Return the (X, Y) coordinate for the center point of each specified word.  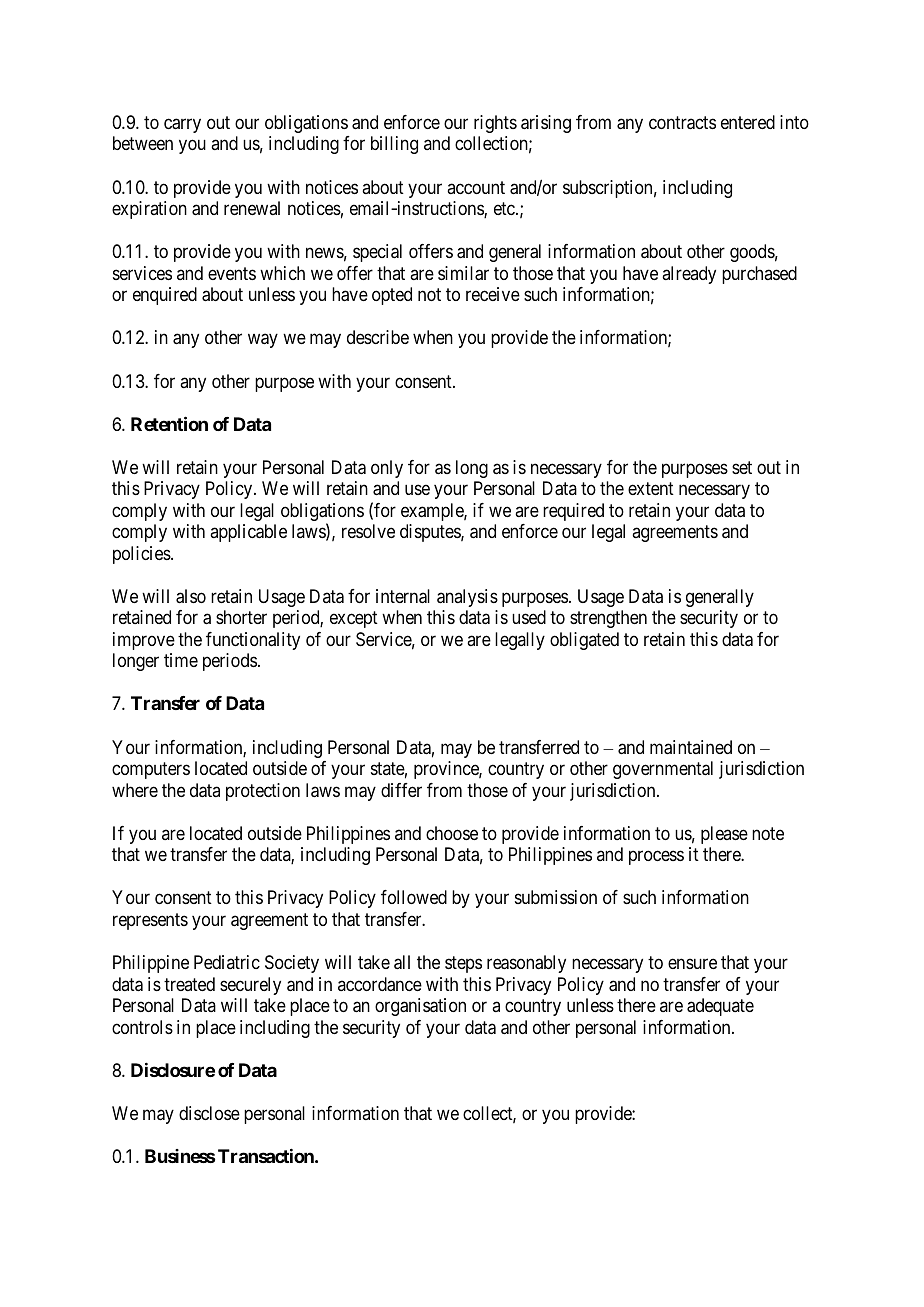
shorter (241, 617)
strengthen (608, 619)
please (724, 835)
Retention (169, 423)
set (742, 467)
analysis (467, 598)
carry (182, 125)
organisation (420, 1007)
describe (378, 337)
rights (495, 124)
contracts (682, 123)
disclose (209, 1113)
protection (263, 792)
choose (452, 833)
